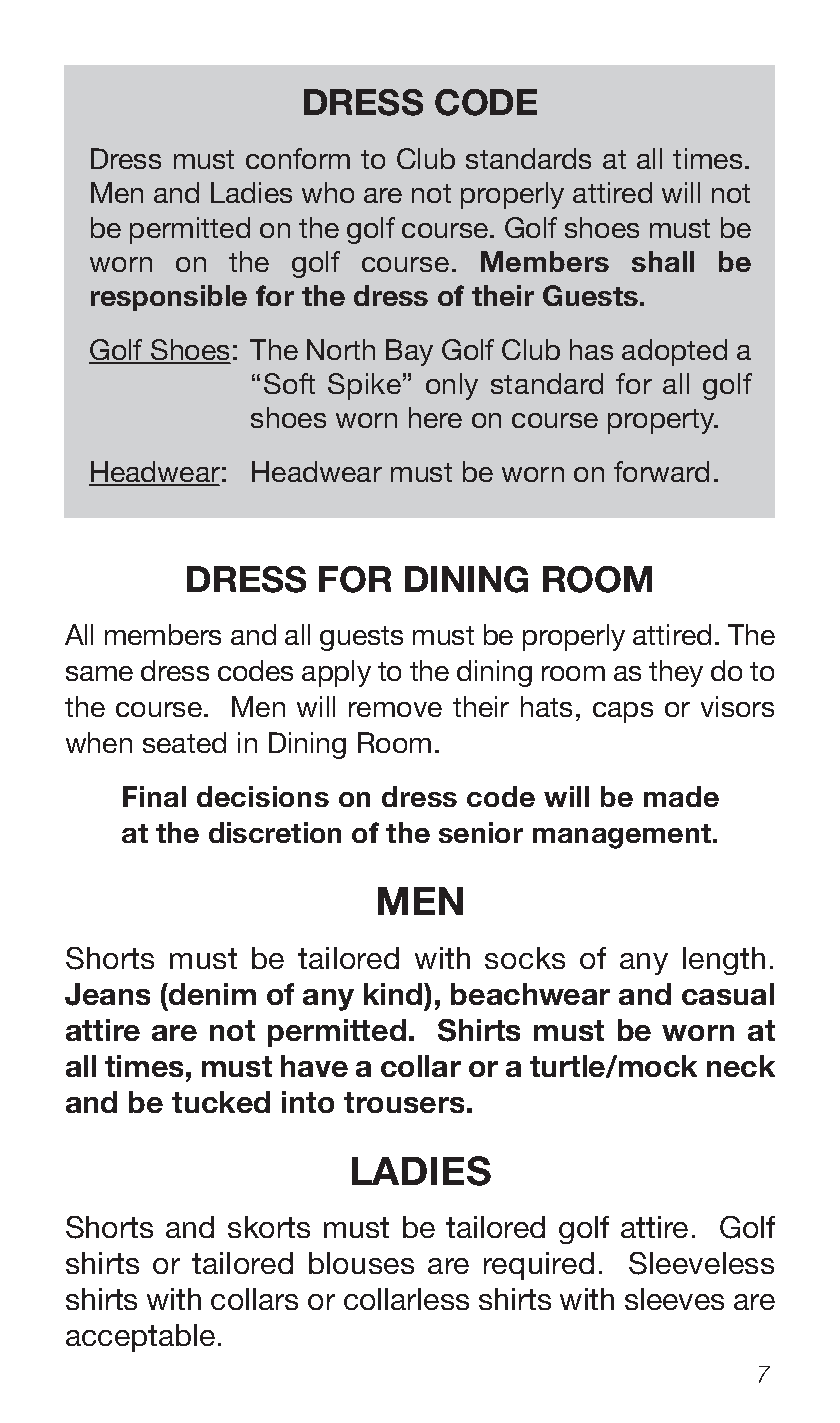  What do you see at coordinates (681, 796) in the image?
I see `made` at bounding box center [681, 796].
